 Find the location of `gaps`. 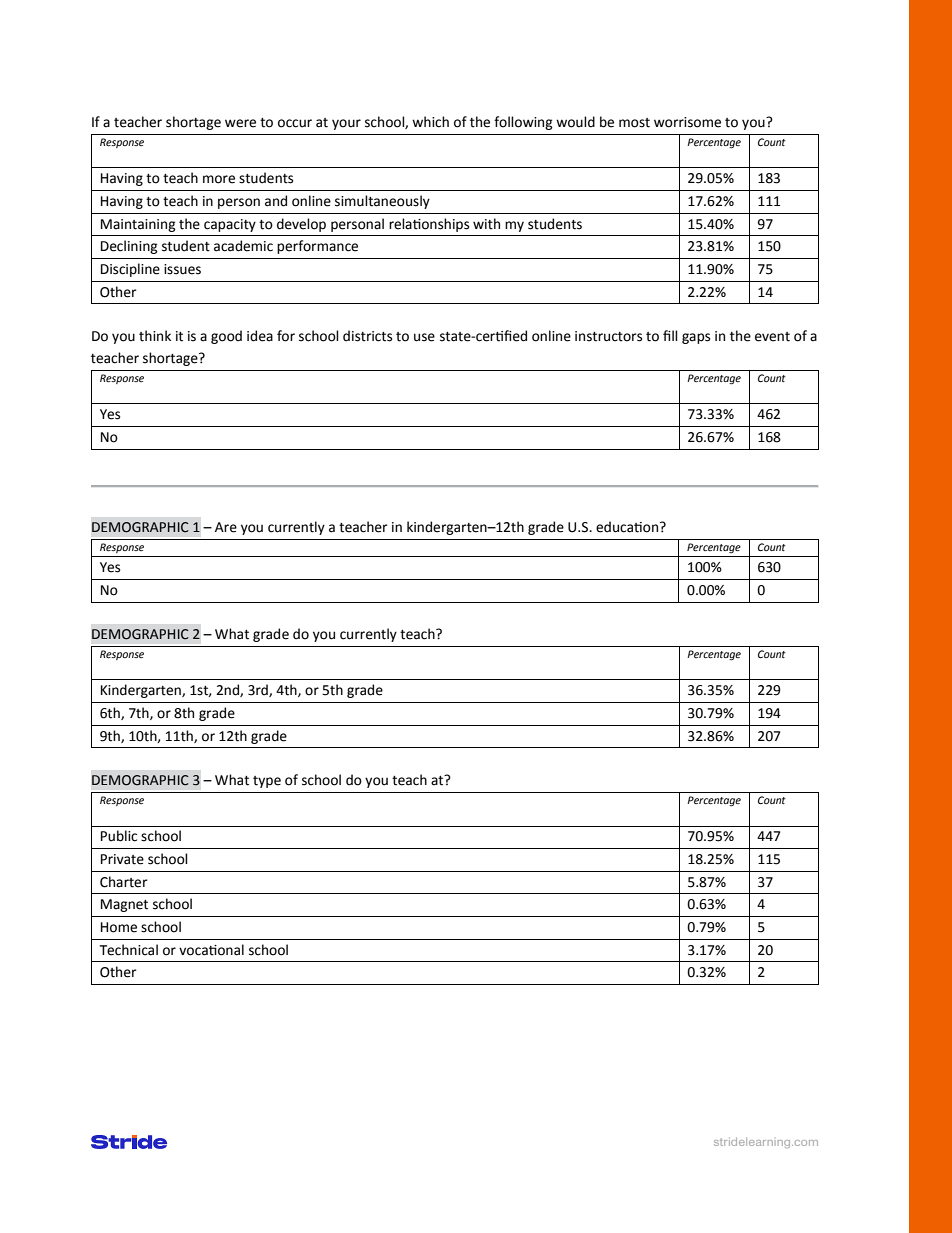

gaps is located at coordinates (696, 338).
